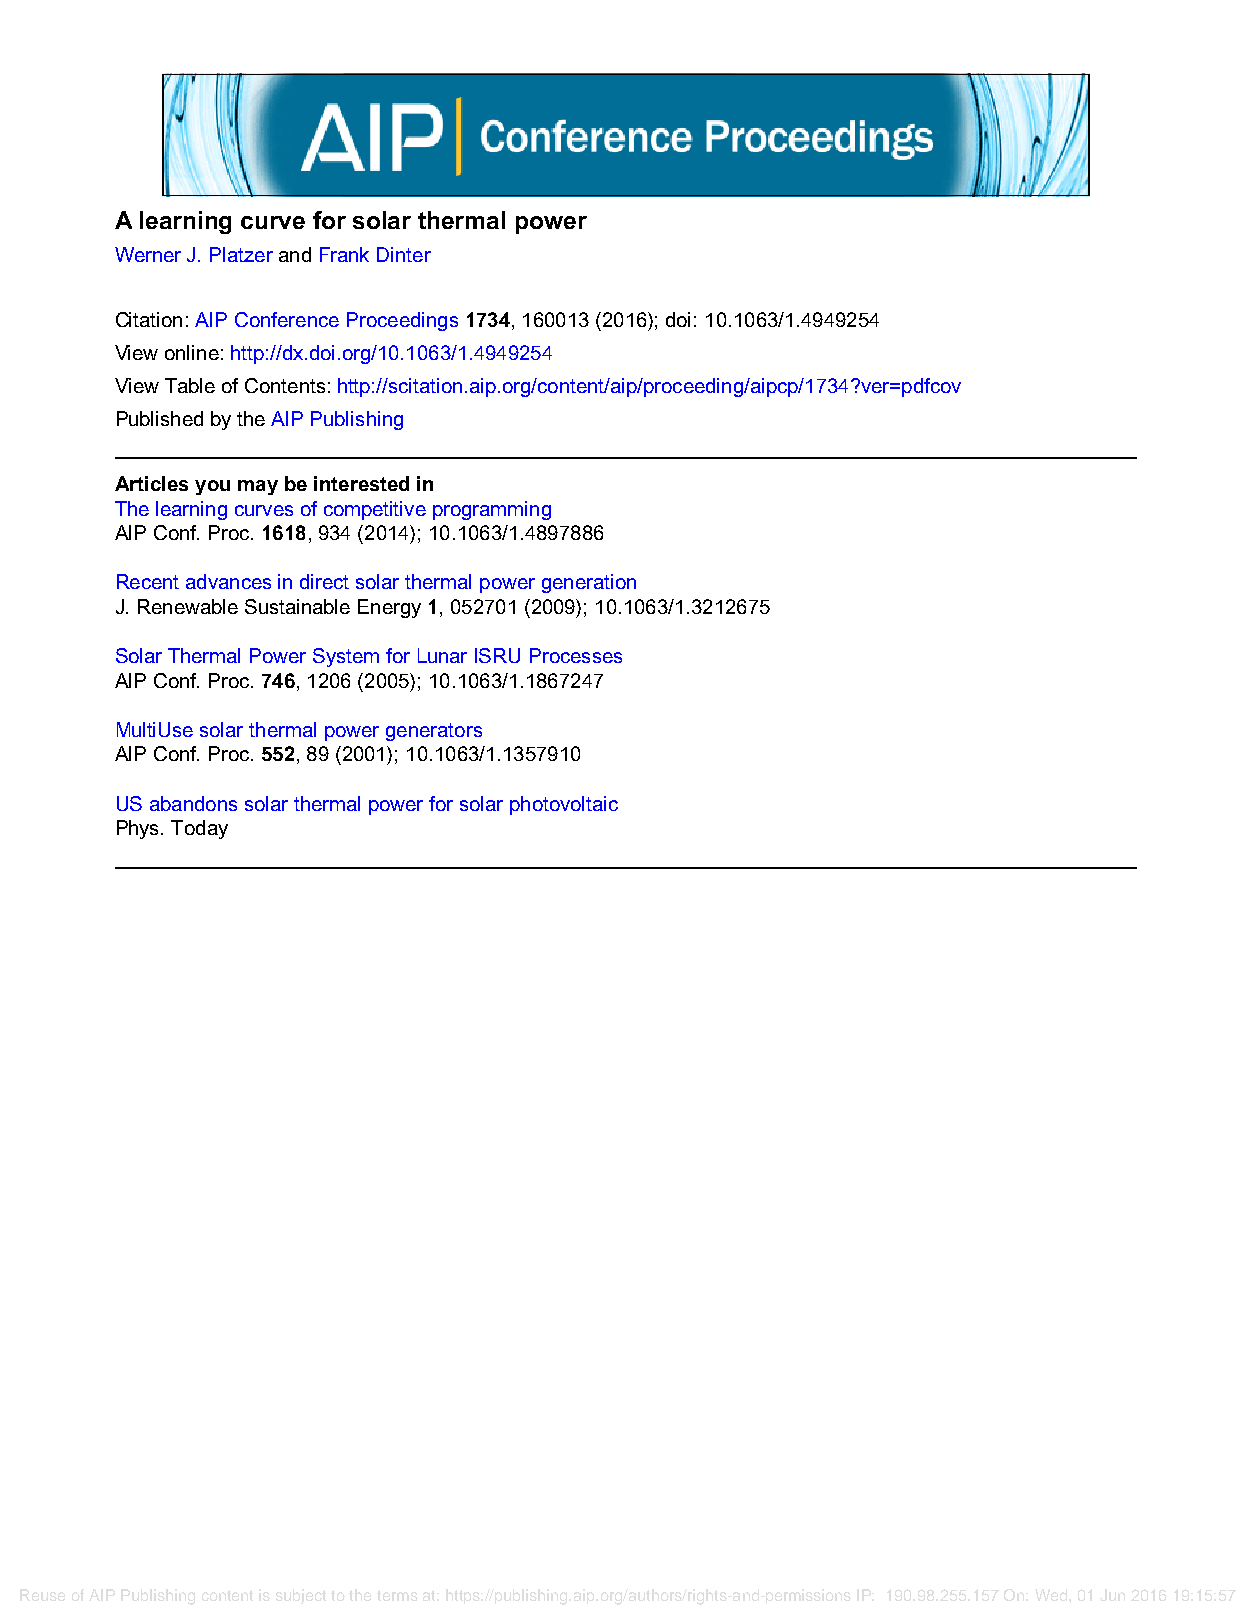  What do you see at coordinates (148, 254) in the screenshot?
I see `Werner` at bounding box center [148, 254].
